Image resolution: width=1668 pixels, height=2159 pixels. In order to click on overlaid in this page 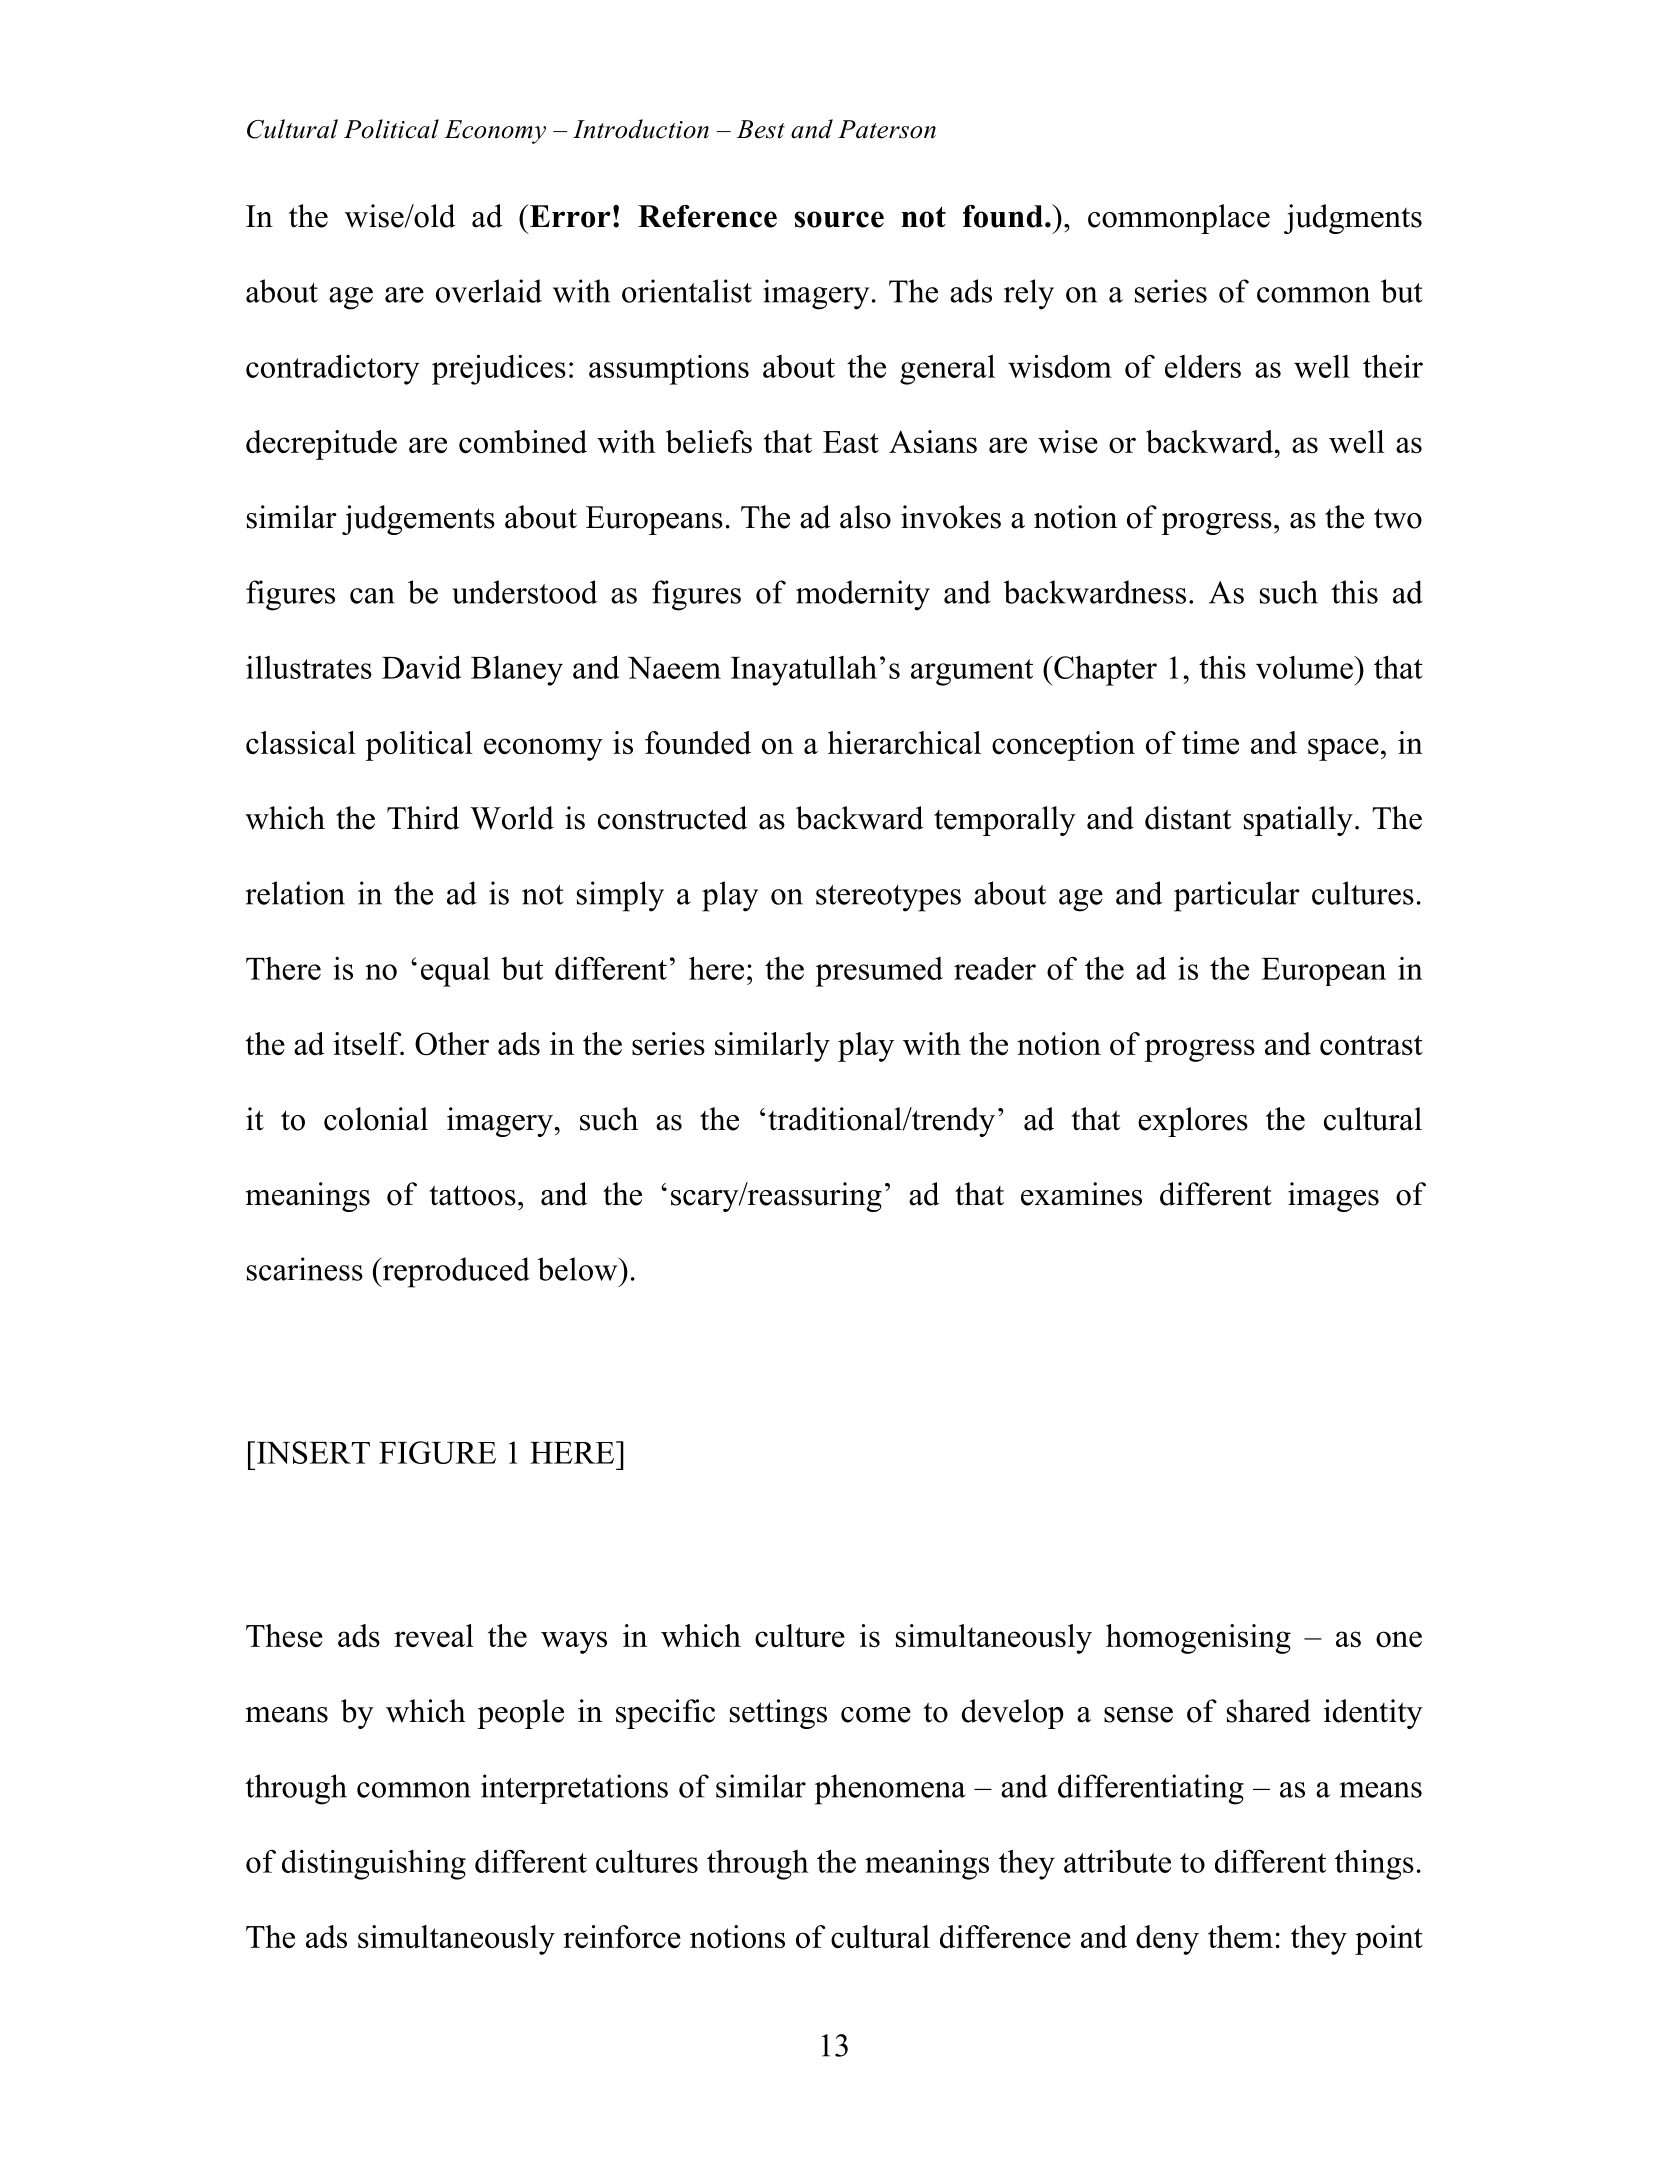, I will do `click(489, 291)`.
